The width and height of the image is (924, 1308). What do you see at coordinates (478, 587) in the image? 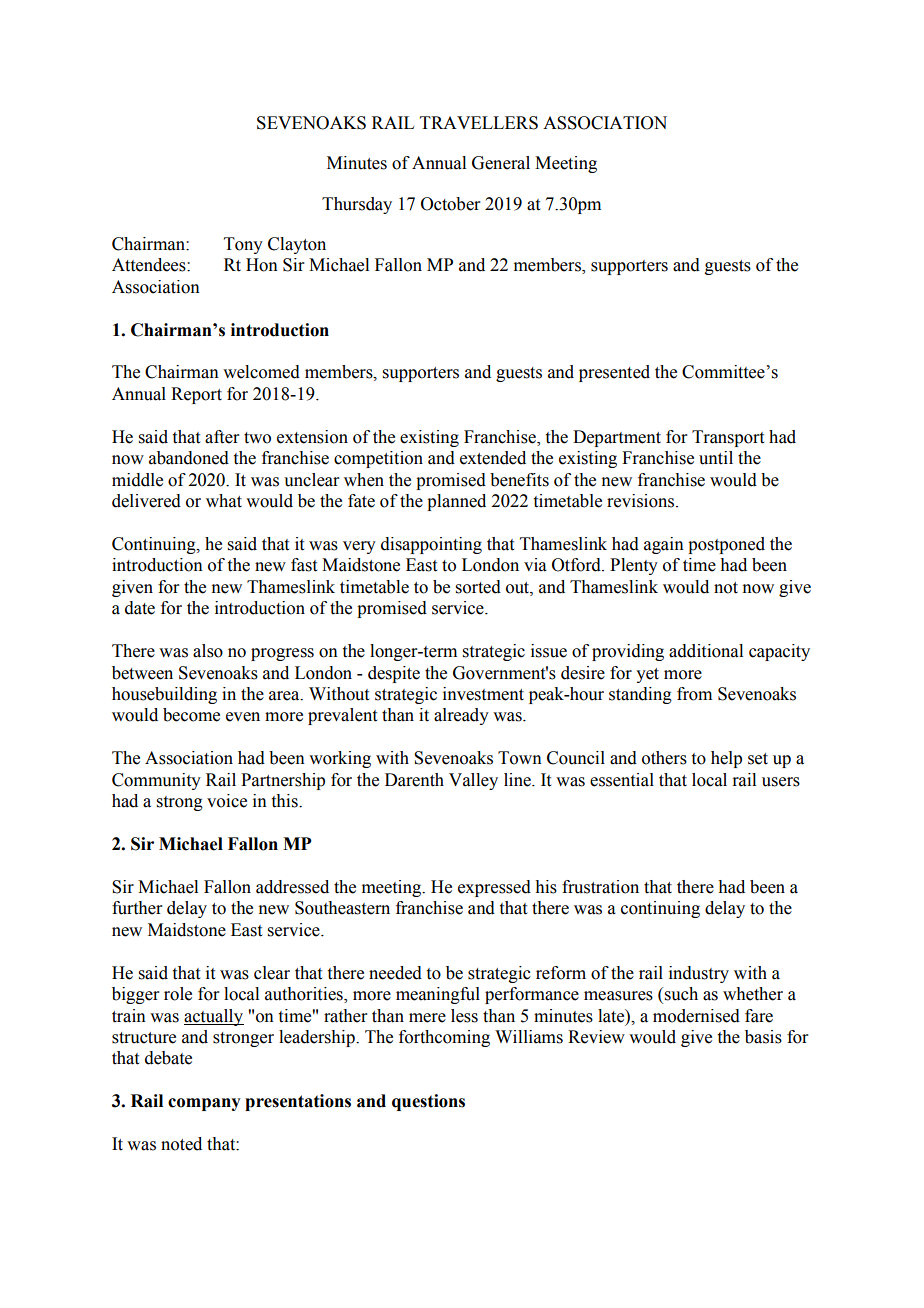
I see `sorted` at bounding box center [478, 587].
